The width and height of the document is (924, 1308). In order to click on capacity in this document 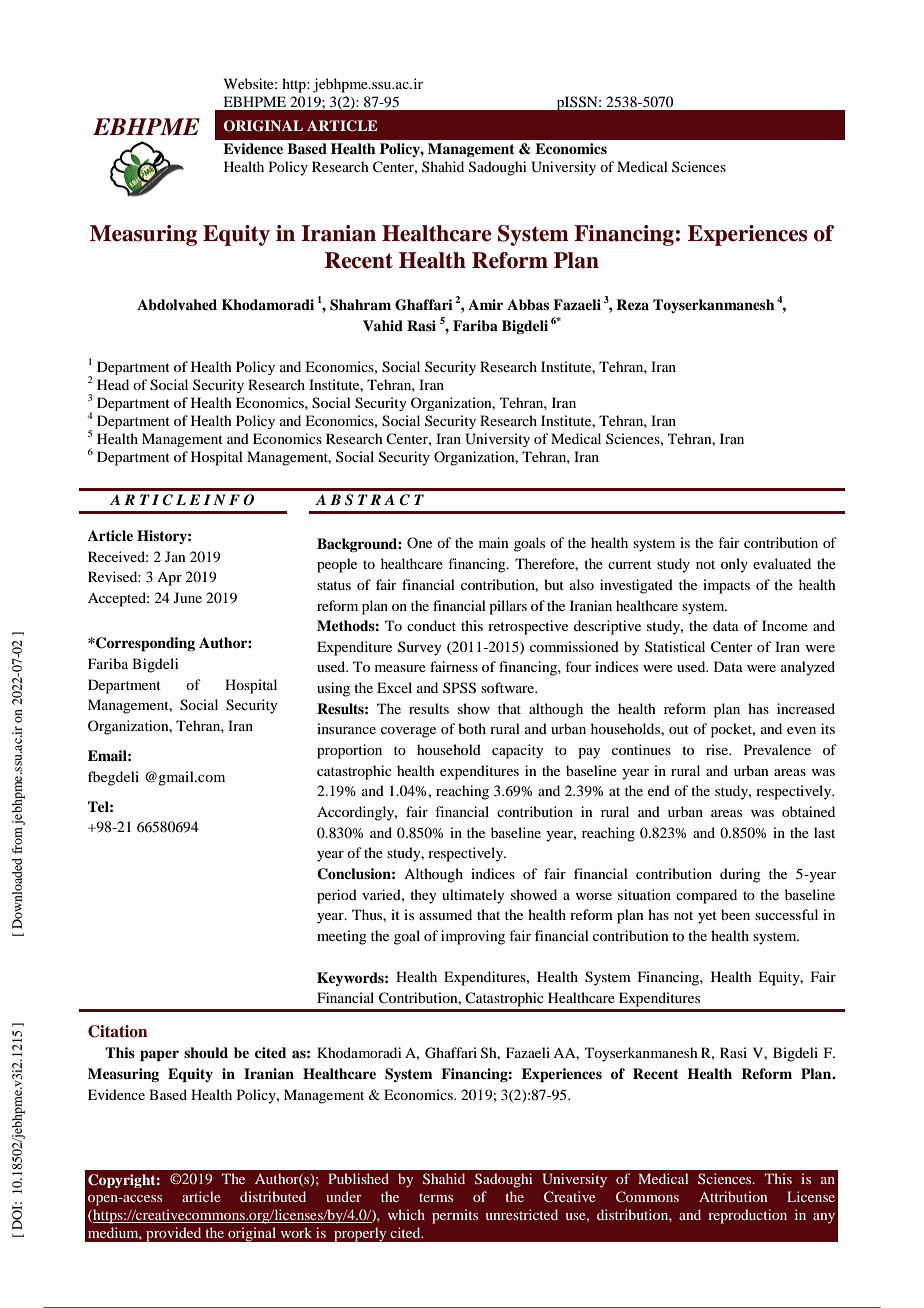, I will do `click(517, 751)`.
